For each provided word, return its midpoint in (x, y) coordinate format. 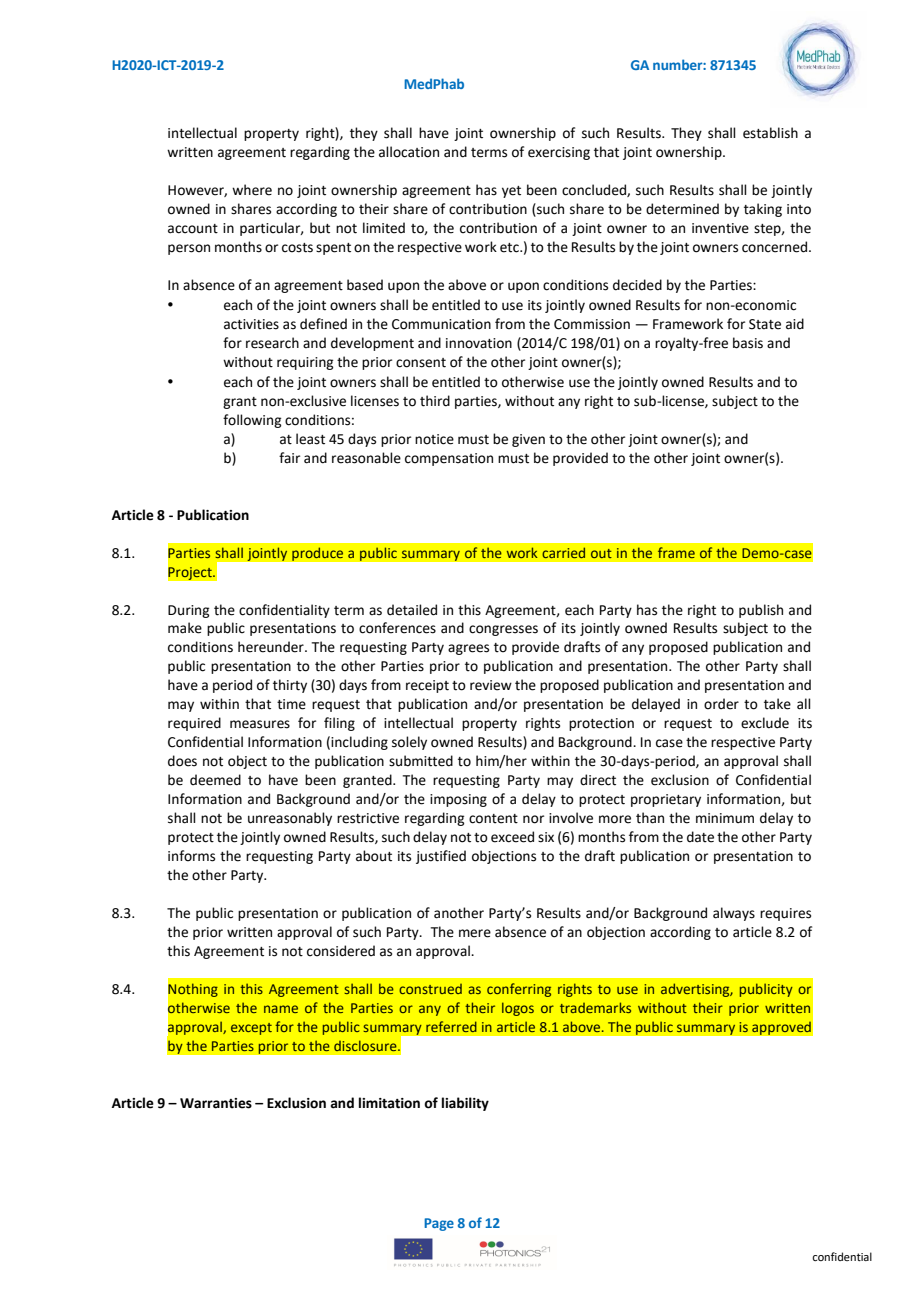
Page (439, 1224)
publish (761, 611)
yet (511, 192)
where (252, 190)
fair (289, 457)
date (700, 837)
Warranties (216, 1103)
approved (781, 1028)
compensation (449, 459)
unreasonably (290, 819)
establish (770, 133)
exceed (512, 837)
